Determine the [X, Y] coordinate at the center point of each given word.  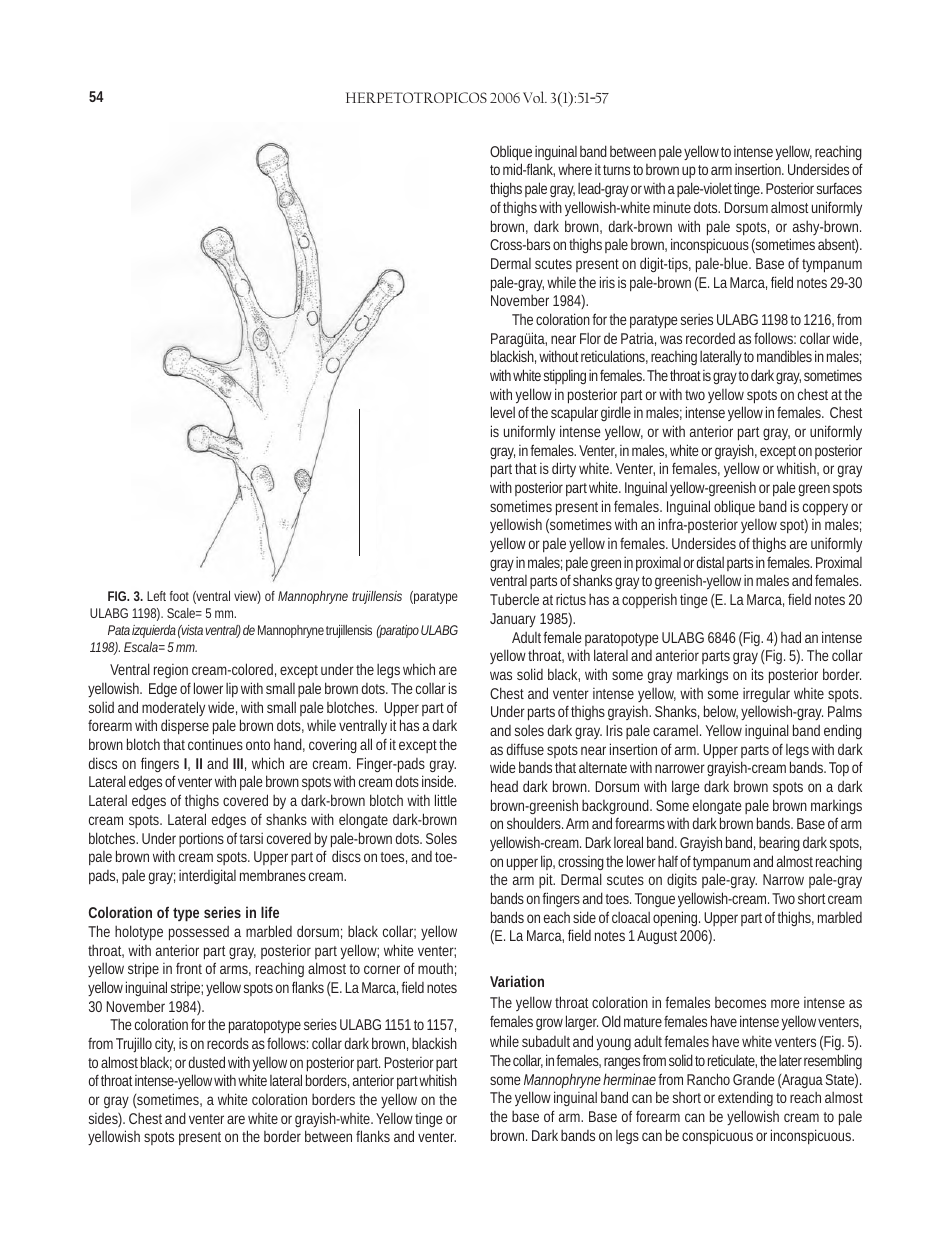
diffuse [525, 749]
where [575, 169]
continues [215, 744]
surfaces [839, 188]
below [723, 712]
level [503, 412]
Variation [517, 981]
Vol [535, 97]
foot [179, 596]
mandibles [784, 356]
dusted [207, 1062]
